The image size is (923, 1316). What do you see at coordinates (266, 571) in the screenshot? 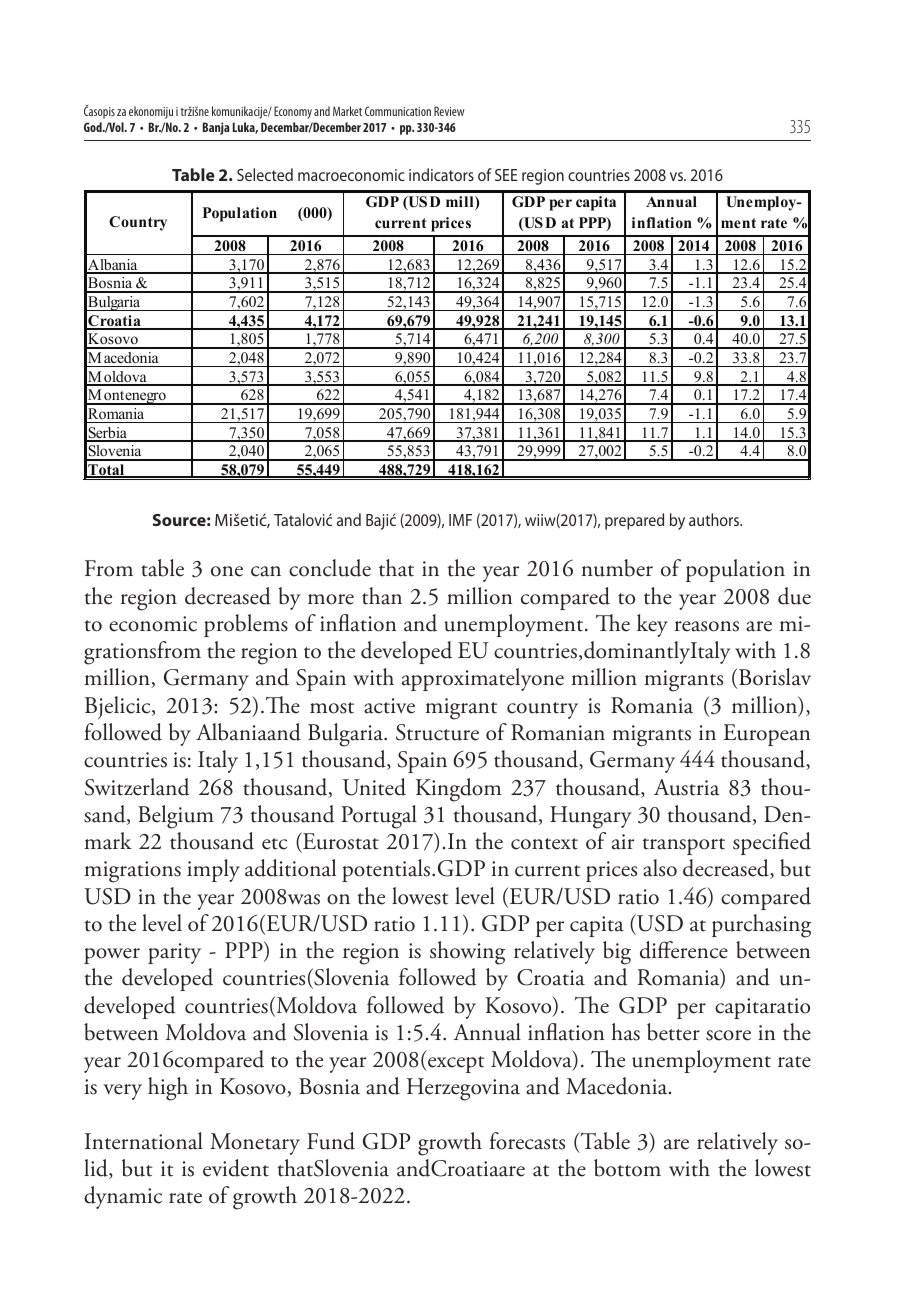
I see `can` at bounding box center [266, 571].
